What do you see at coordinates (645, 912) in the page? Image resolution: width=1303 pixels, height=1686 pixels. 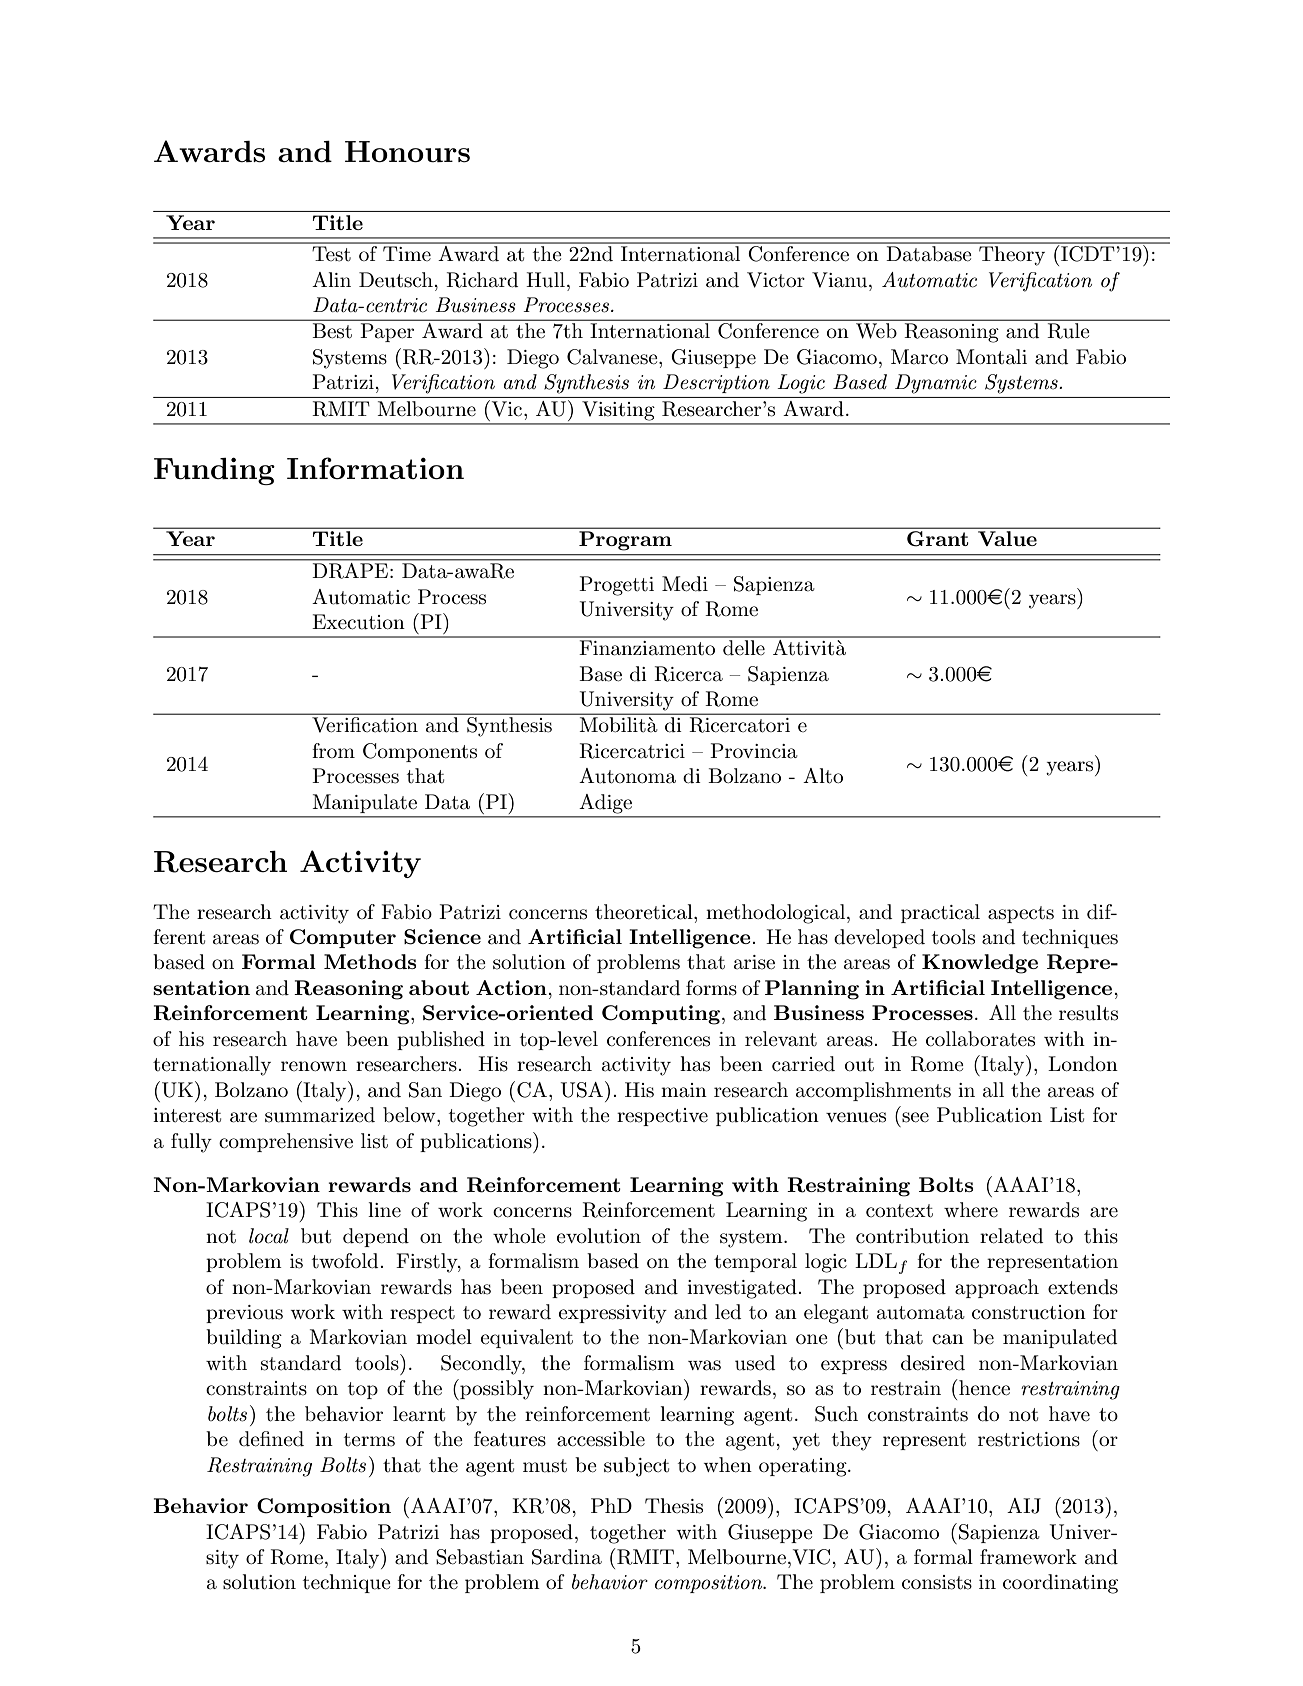 I see `theoretical` at bounding box center [645, 912].
